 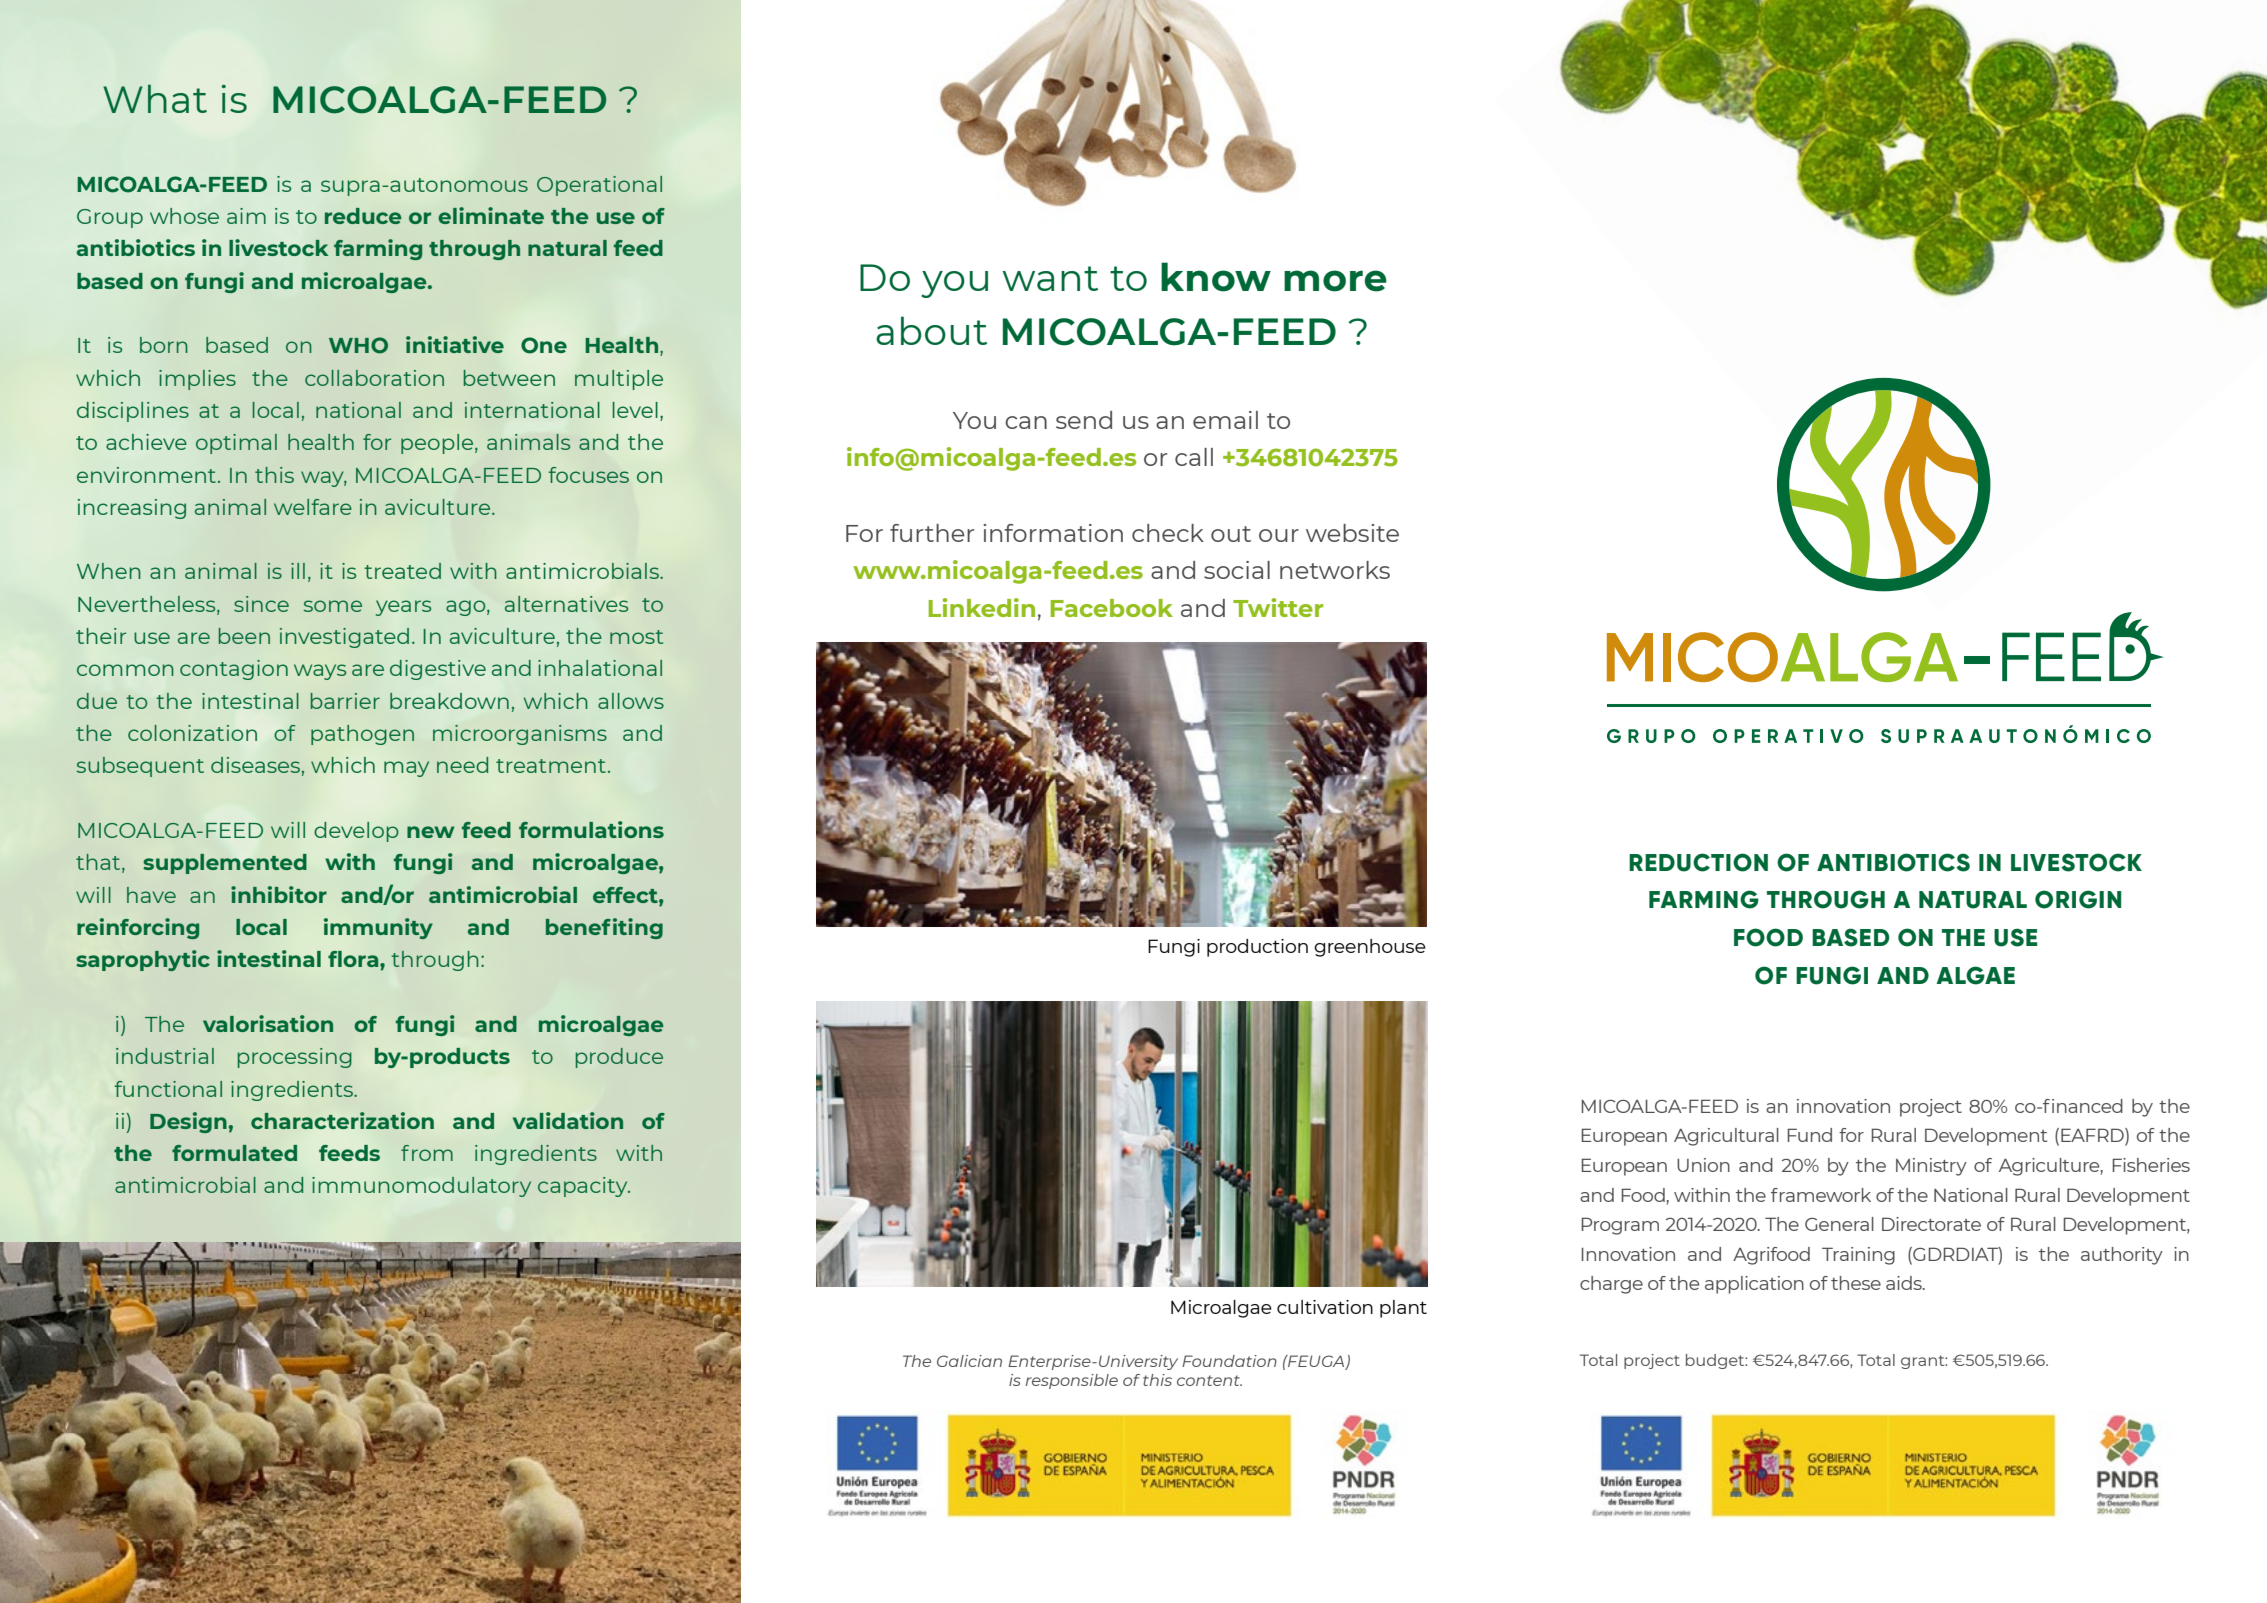 I want to click on Facebook, so click(x=1112, y=608).
